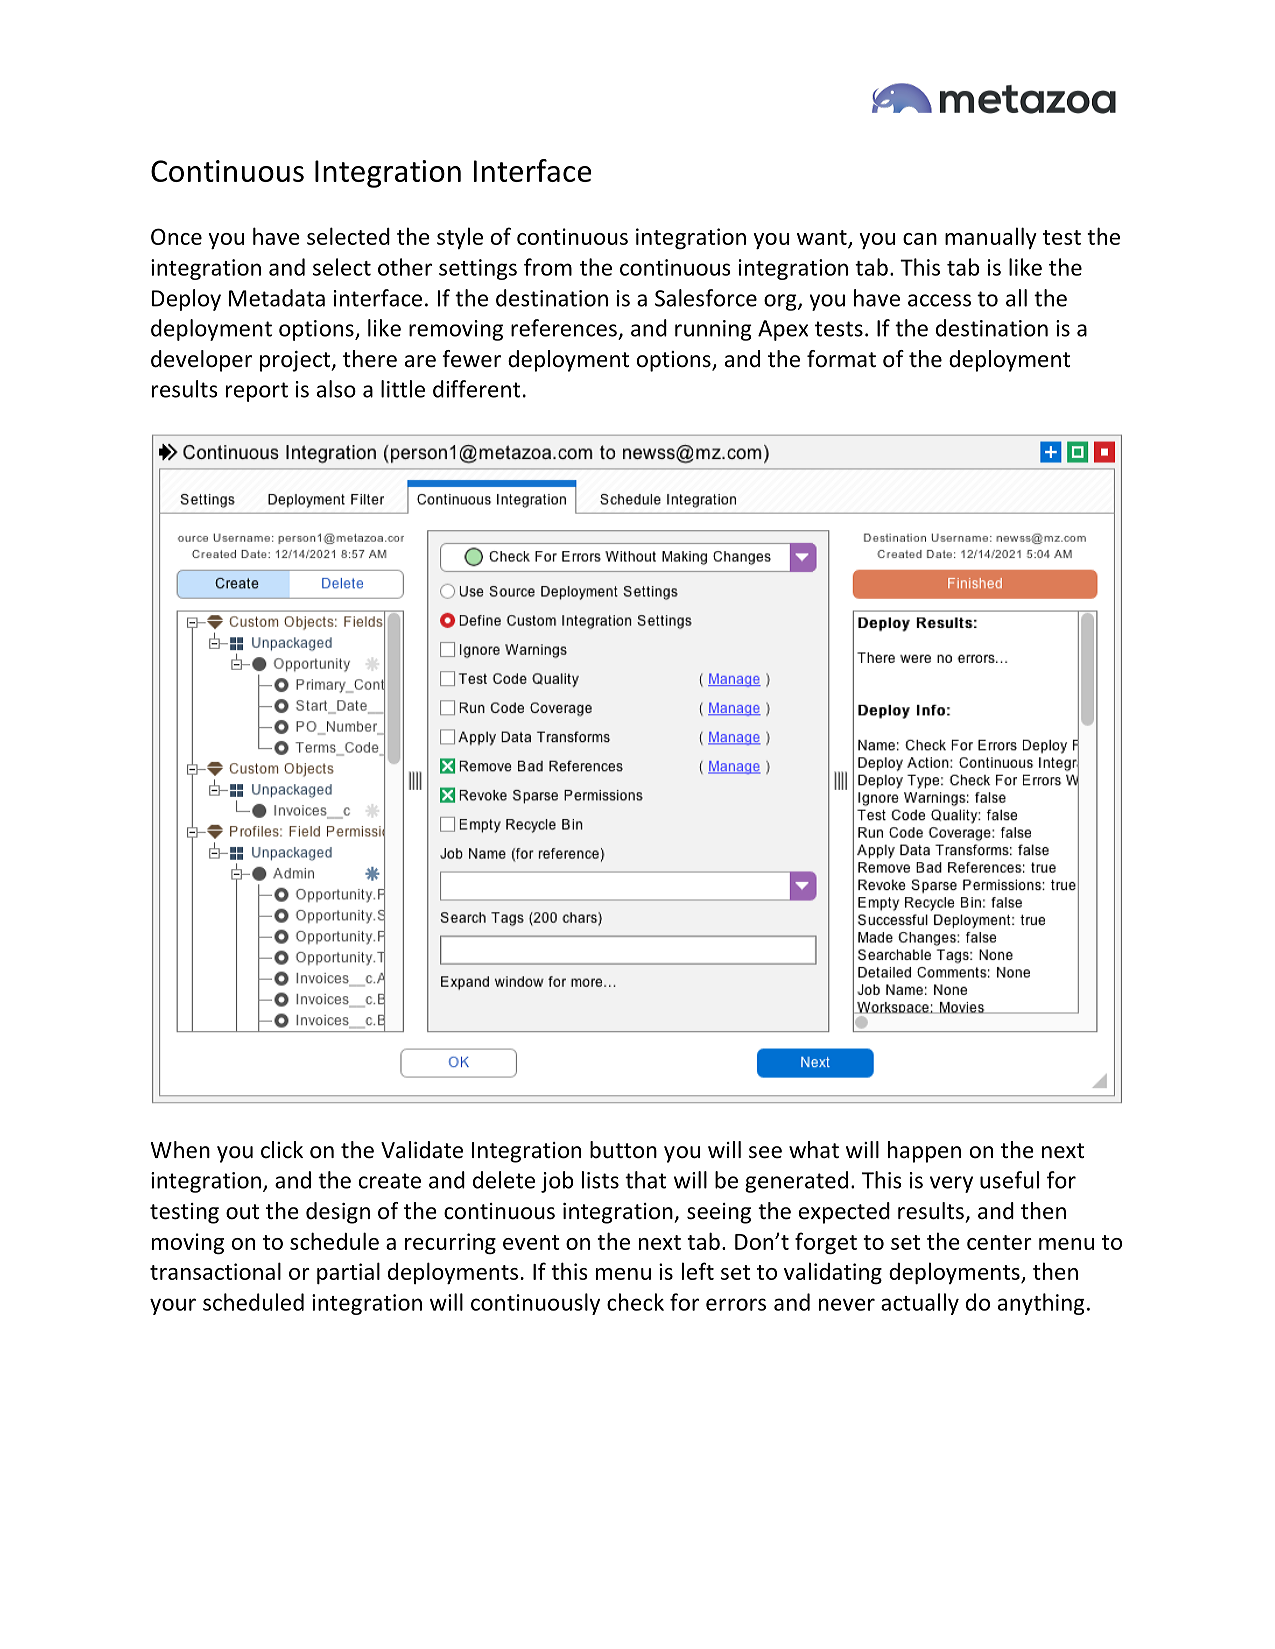  I want to click on Metadata, so click(277, 298).
